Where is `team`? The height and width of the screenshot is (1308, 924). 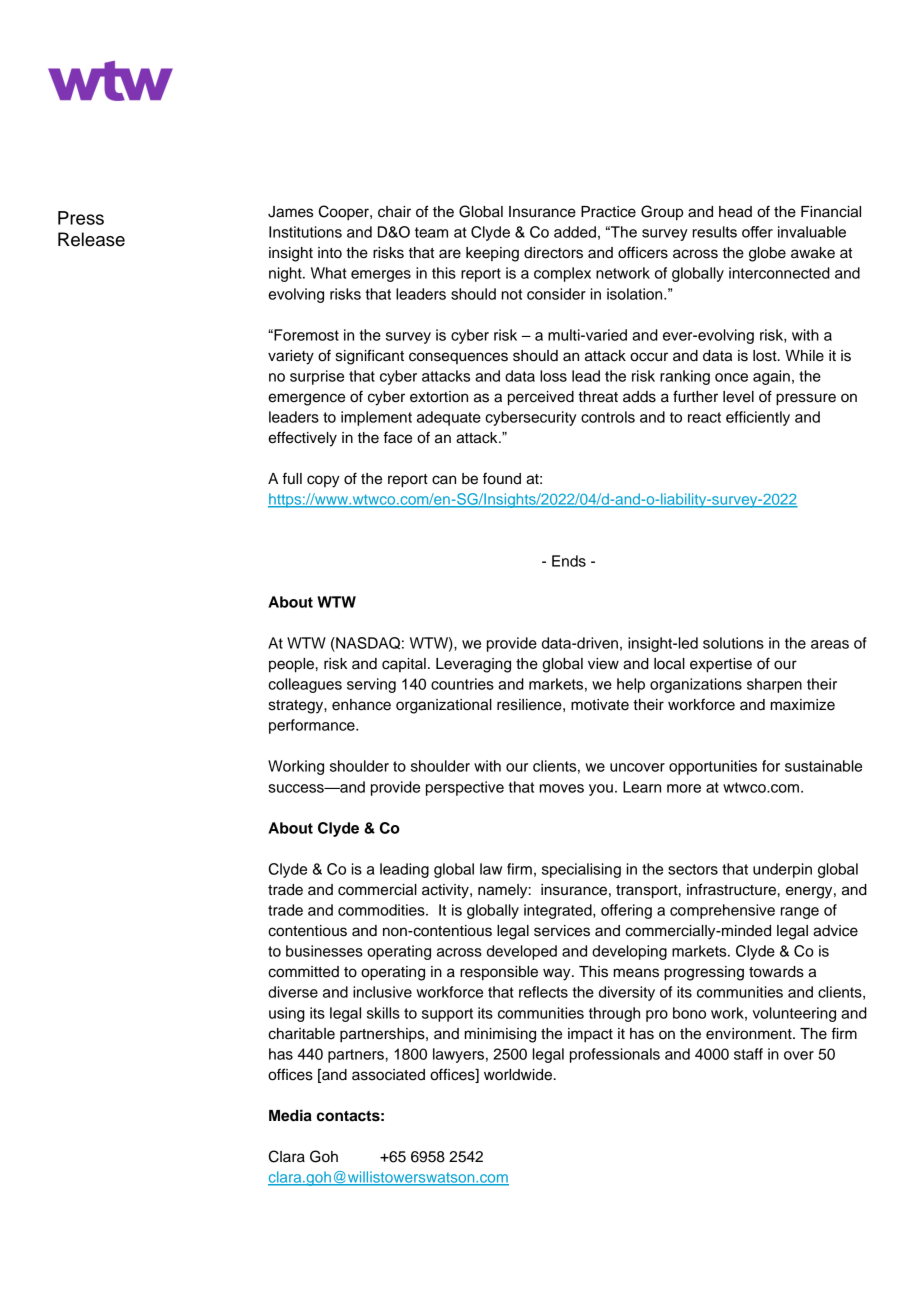
team is located at coordinates (431, 232).
